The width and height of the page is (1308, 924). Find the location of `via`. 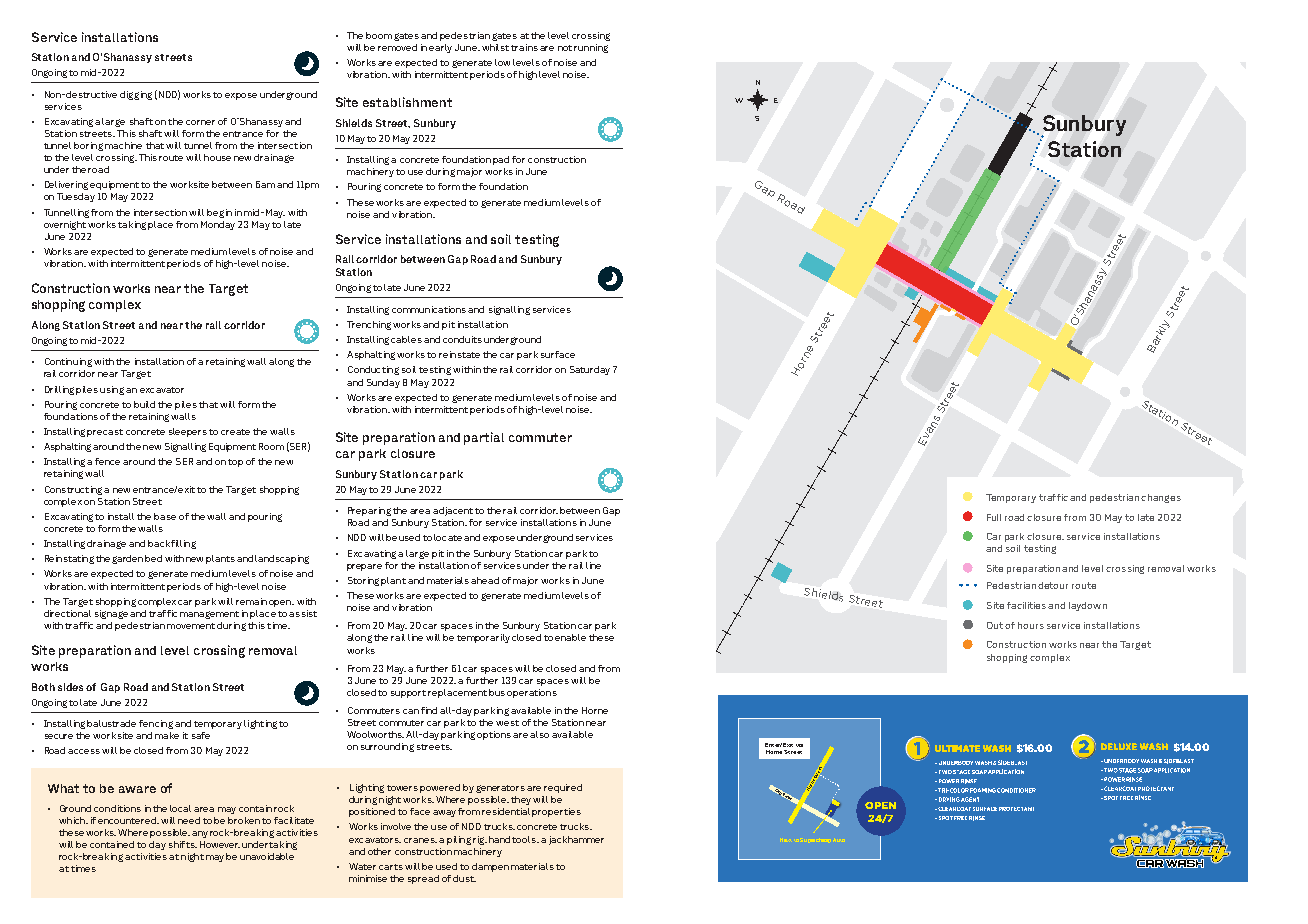

via is located at coordinates (799, 745).
